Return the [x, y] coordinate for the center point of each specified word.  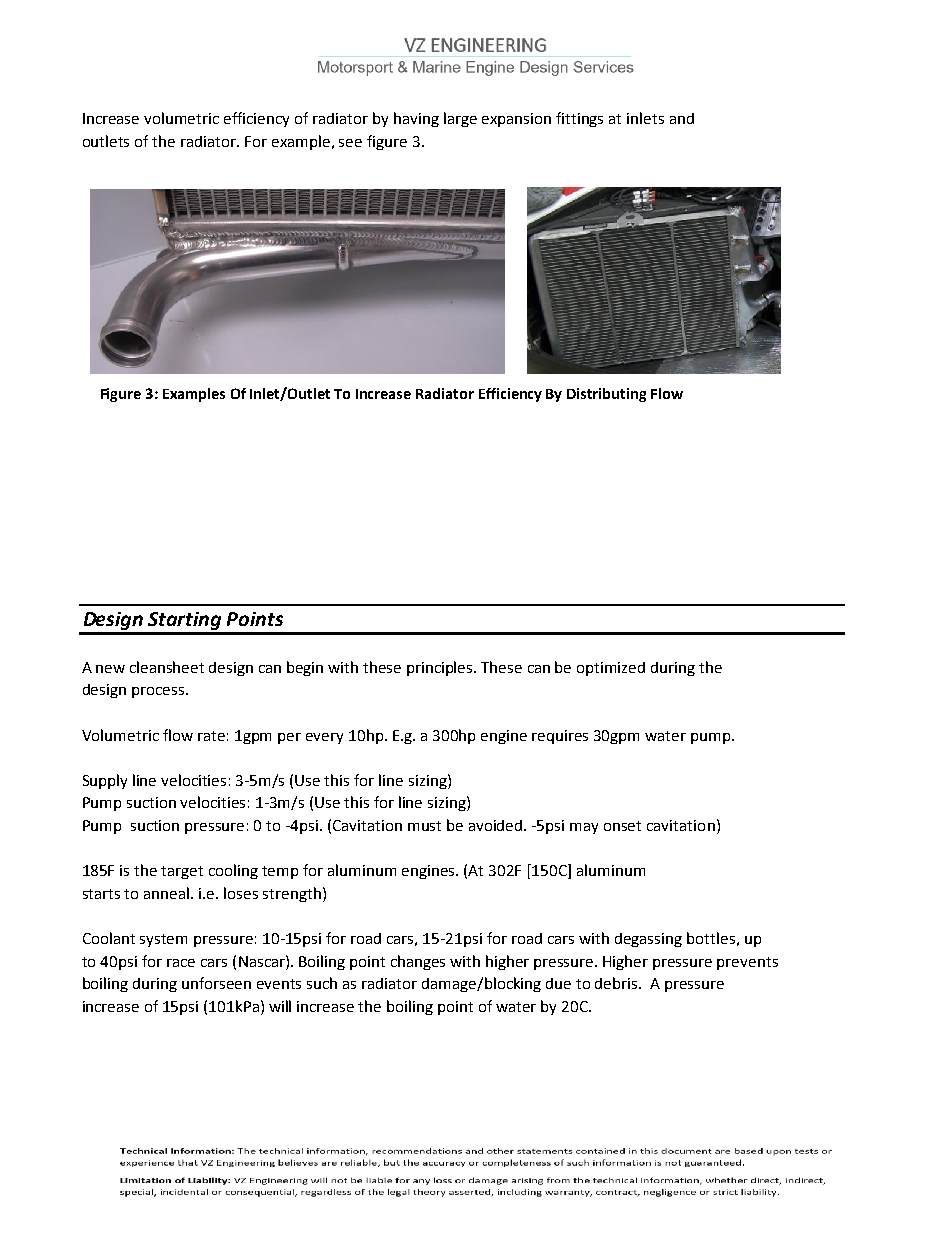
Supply [105, 781]
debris [617, 983]
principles [441, 668]
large [460, 119]
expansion [516, 120]
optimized [611, 669]
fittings [579, 119]
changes [418, 962]
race [181, 963]
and [682, 118]
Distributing [606, 395]
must [424, 826]
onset [622, 826]
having [416, 119]
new [110, 669]
